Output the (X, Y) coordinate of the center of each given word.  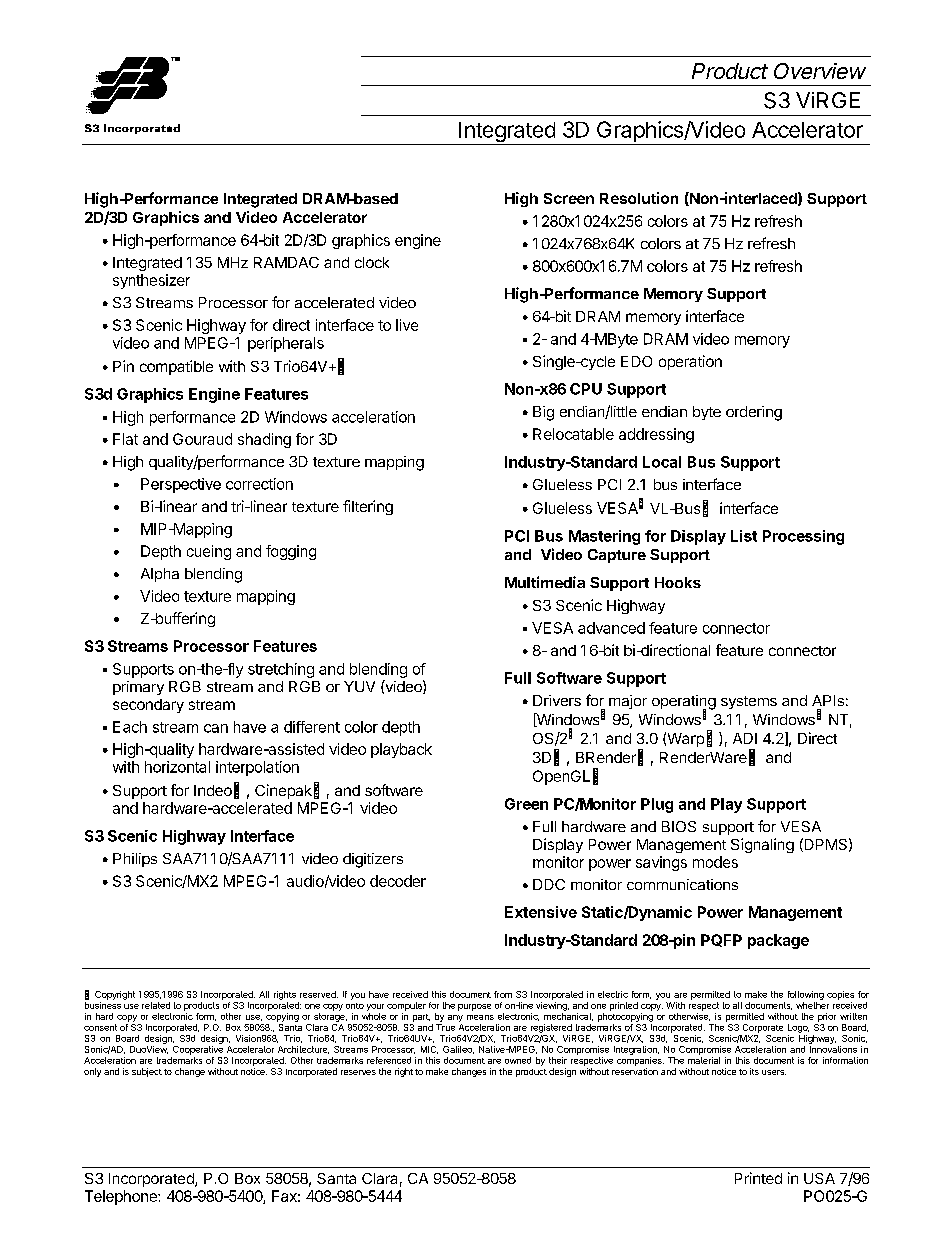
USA (819, 1178)
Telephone (122, 1197)
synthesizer (151, 281)
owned (518, 1060)
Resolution (639, 198)
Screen (569, 198)
